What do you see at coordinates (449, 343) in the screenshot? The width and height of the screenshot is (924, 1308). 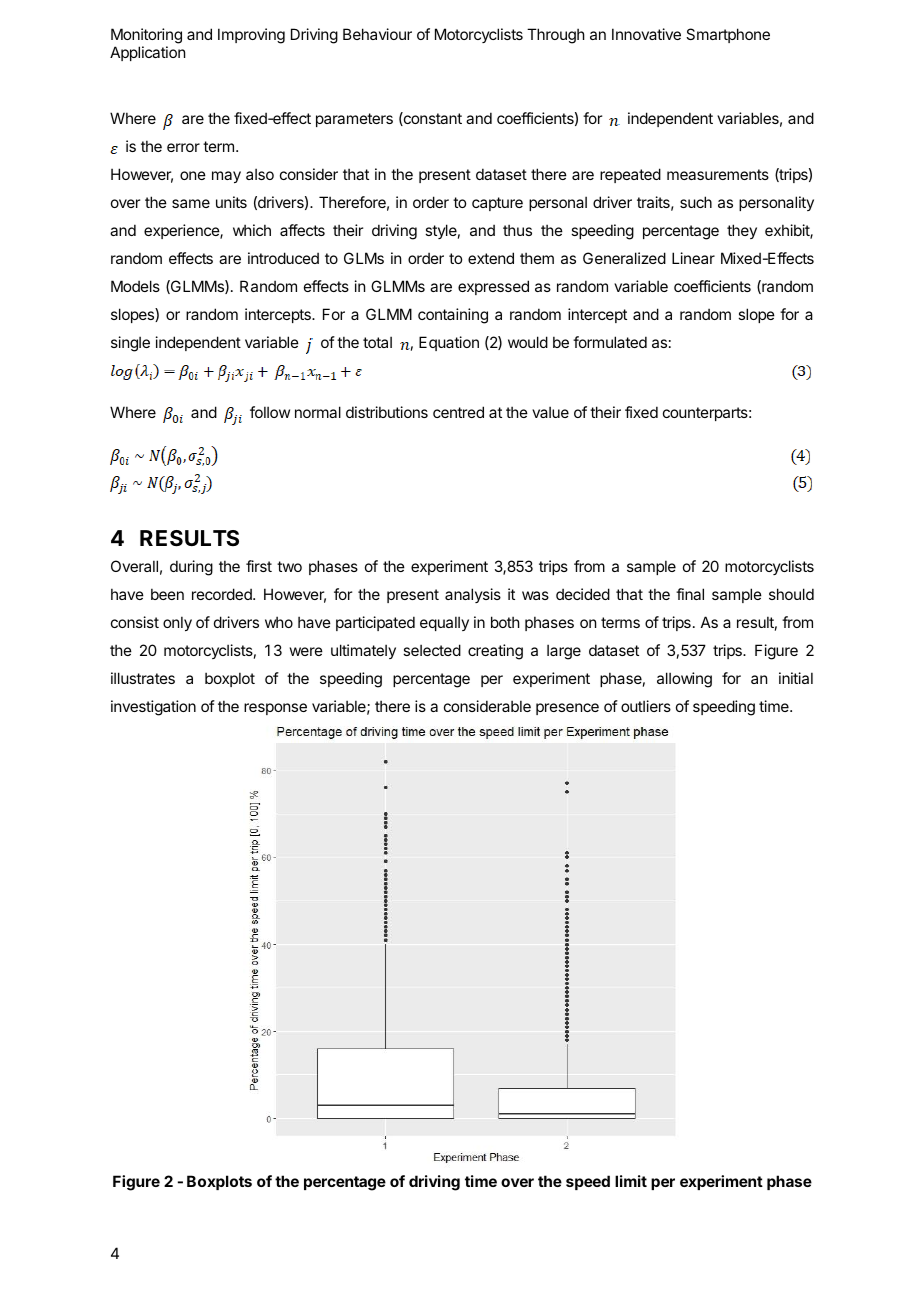 I see `Equation` at bounding box center [449, 343].
